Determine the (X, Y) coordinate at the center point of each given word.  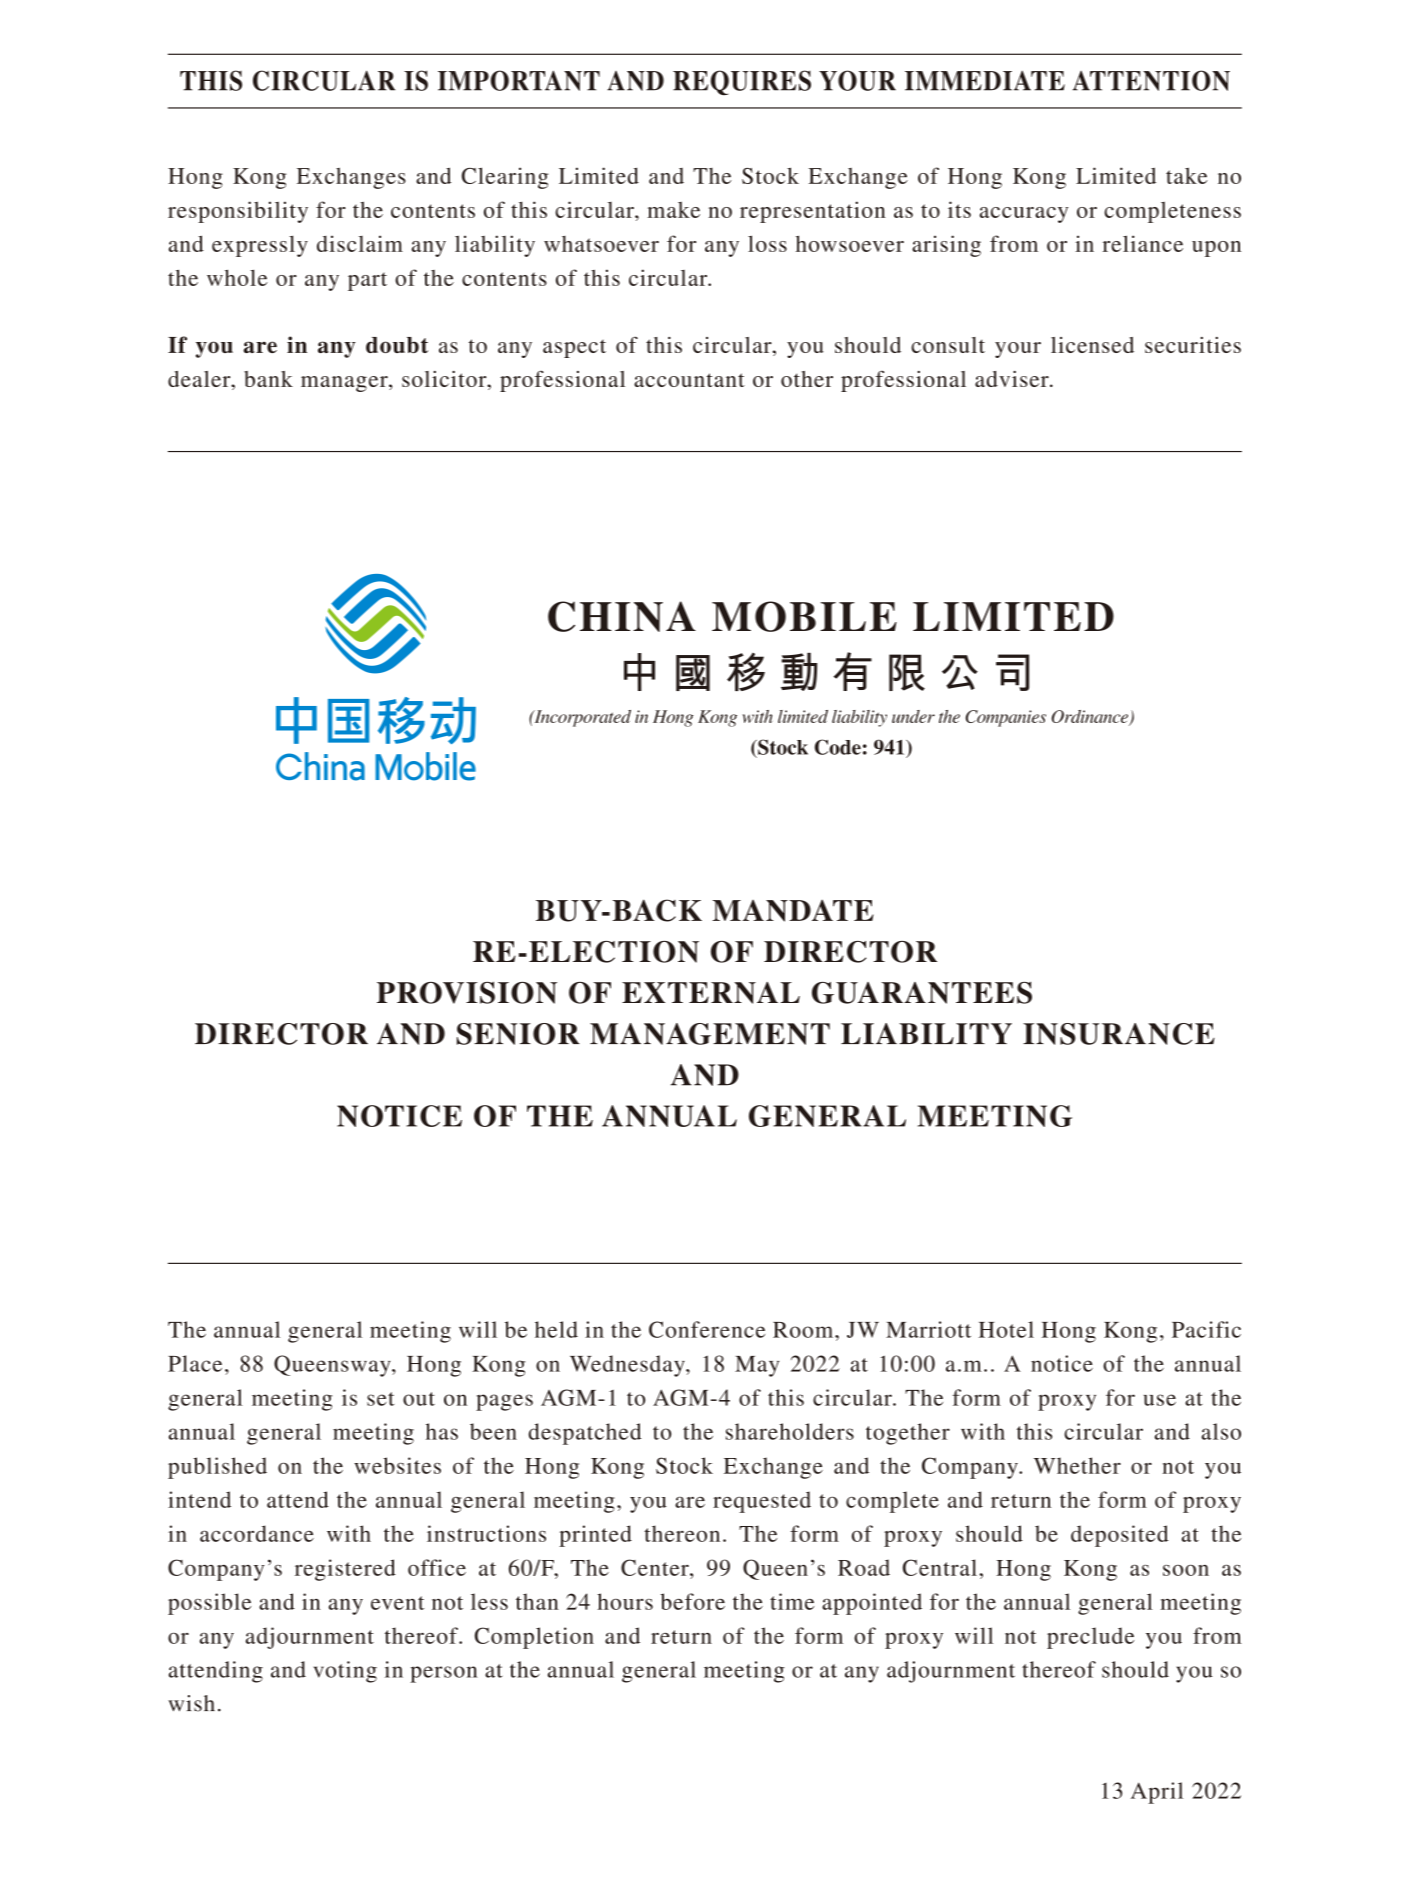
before (692, 1601)
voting (345, 1672)
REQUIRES (742, 83)
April (1157, 1793)
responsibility (238, 212)
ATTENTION (1151, 80)
